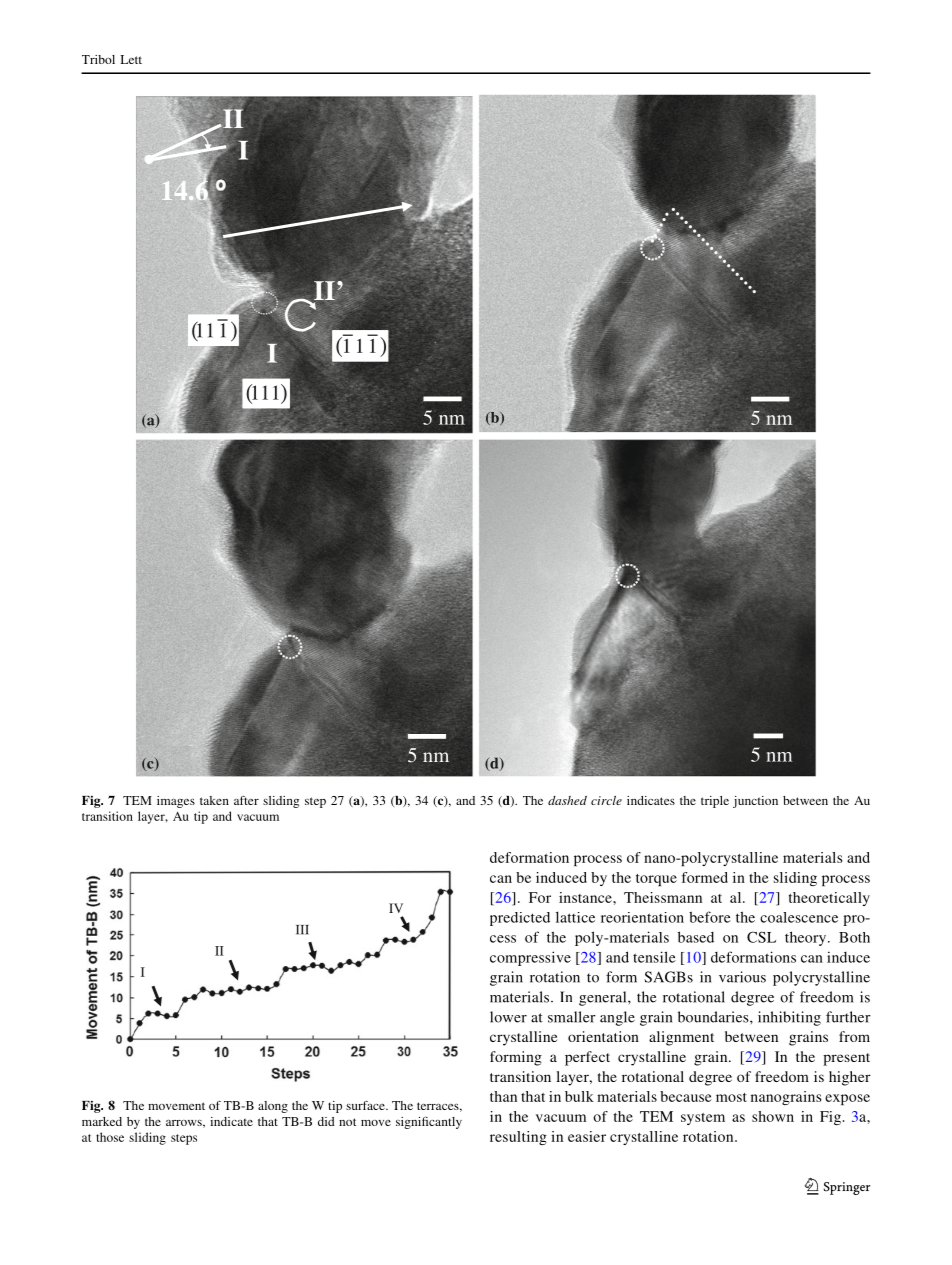  What do you see at coordinates (503, 1096) in the screenshot?
I see `than` at bounding box center [503, 1096].
